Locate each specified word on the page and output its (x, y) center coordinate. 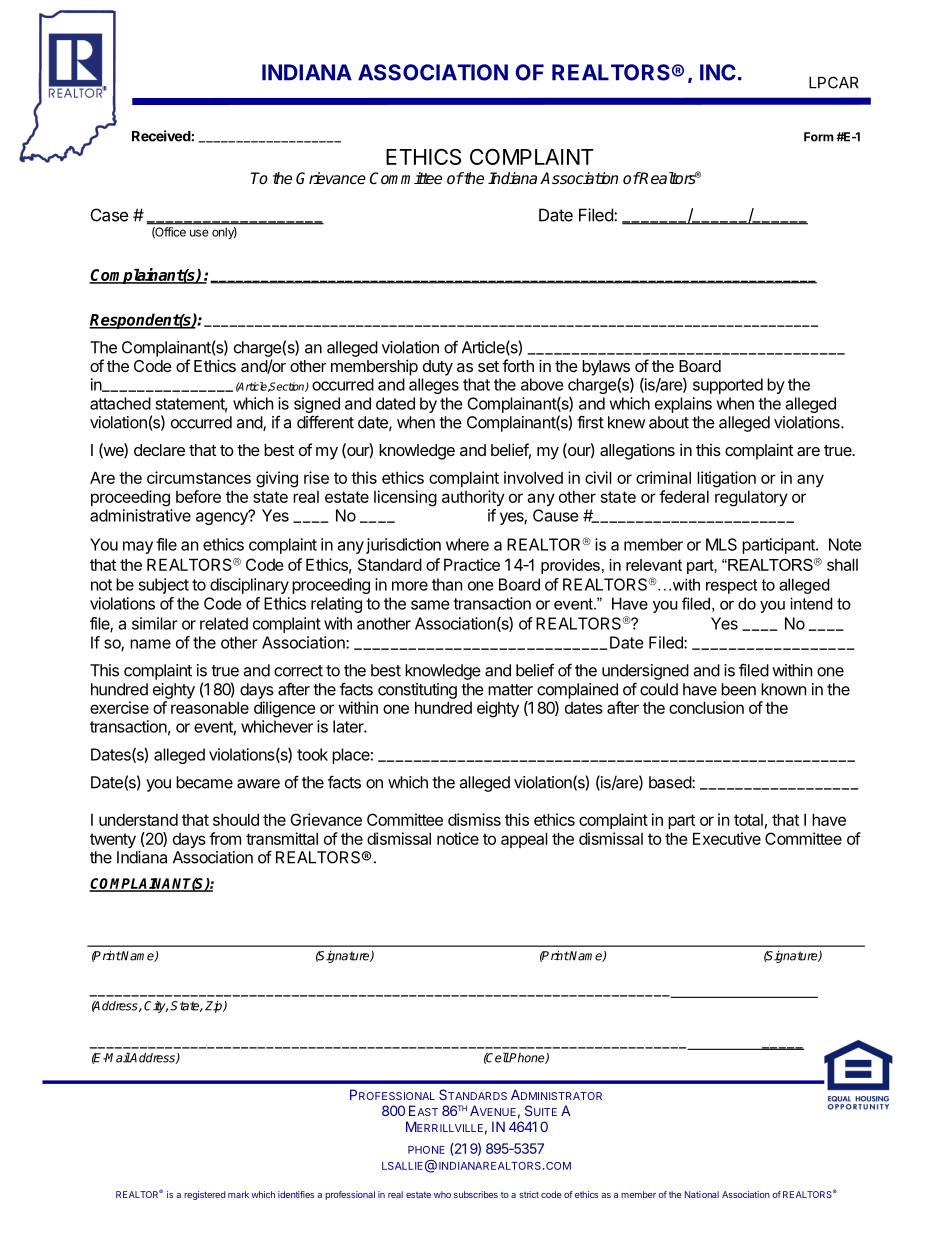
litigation (726, 479)
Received (161, 136)
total (748, 820)
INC (718, 72)
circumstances (199, 477)
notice (458, 838)
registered (204, 1195)
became (204, 782)
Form (819, 137)
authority (473, 498)
